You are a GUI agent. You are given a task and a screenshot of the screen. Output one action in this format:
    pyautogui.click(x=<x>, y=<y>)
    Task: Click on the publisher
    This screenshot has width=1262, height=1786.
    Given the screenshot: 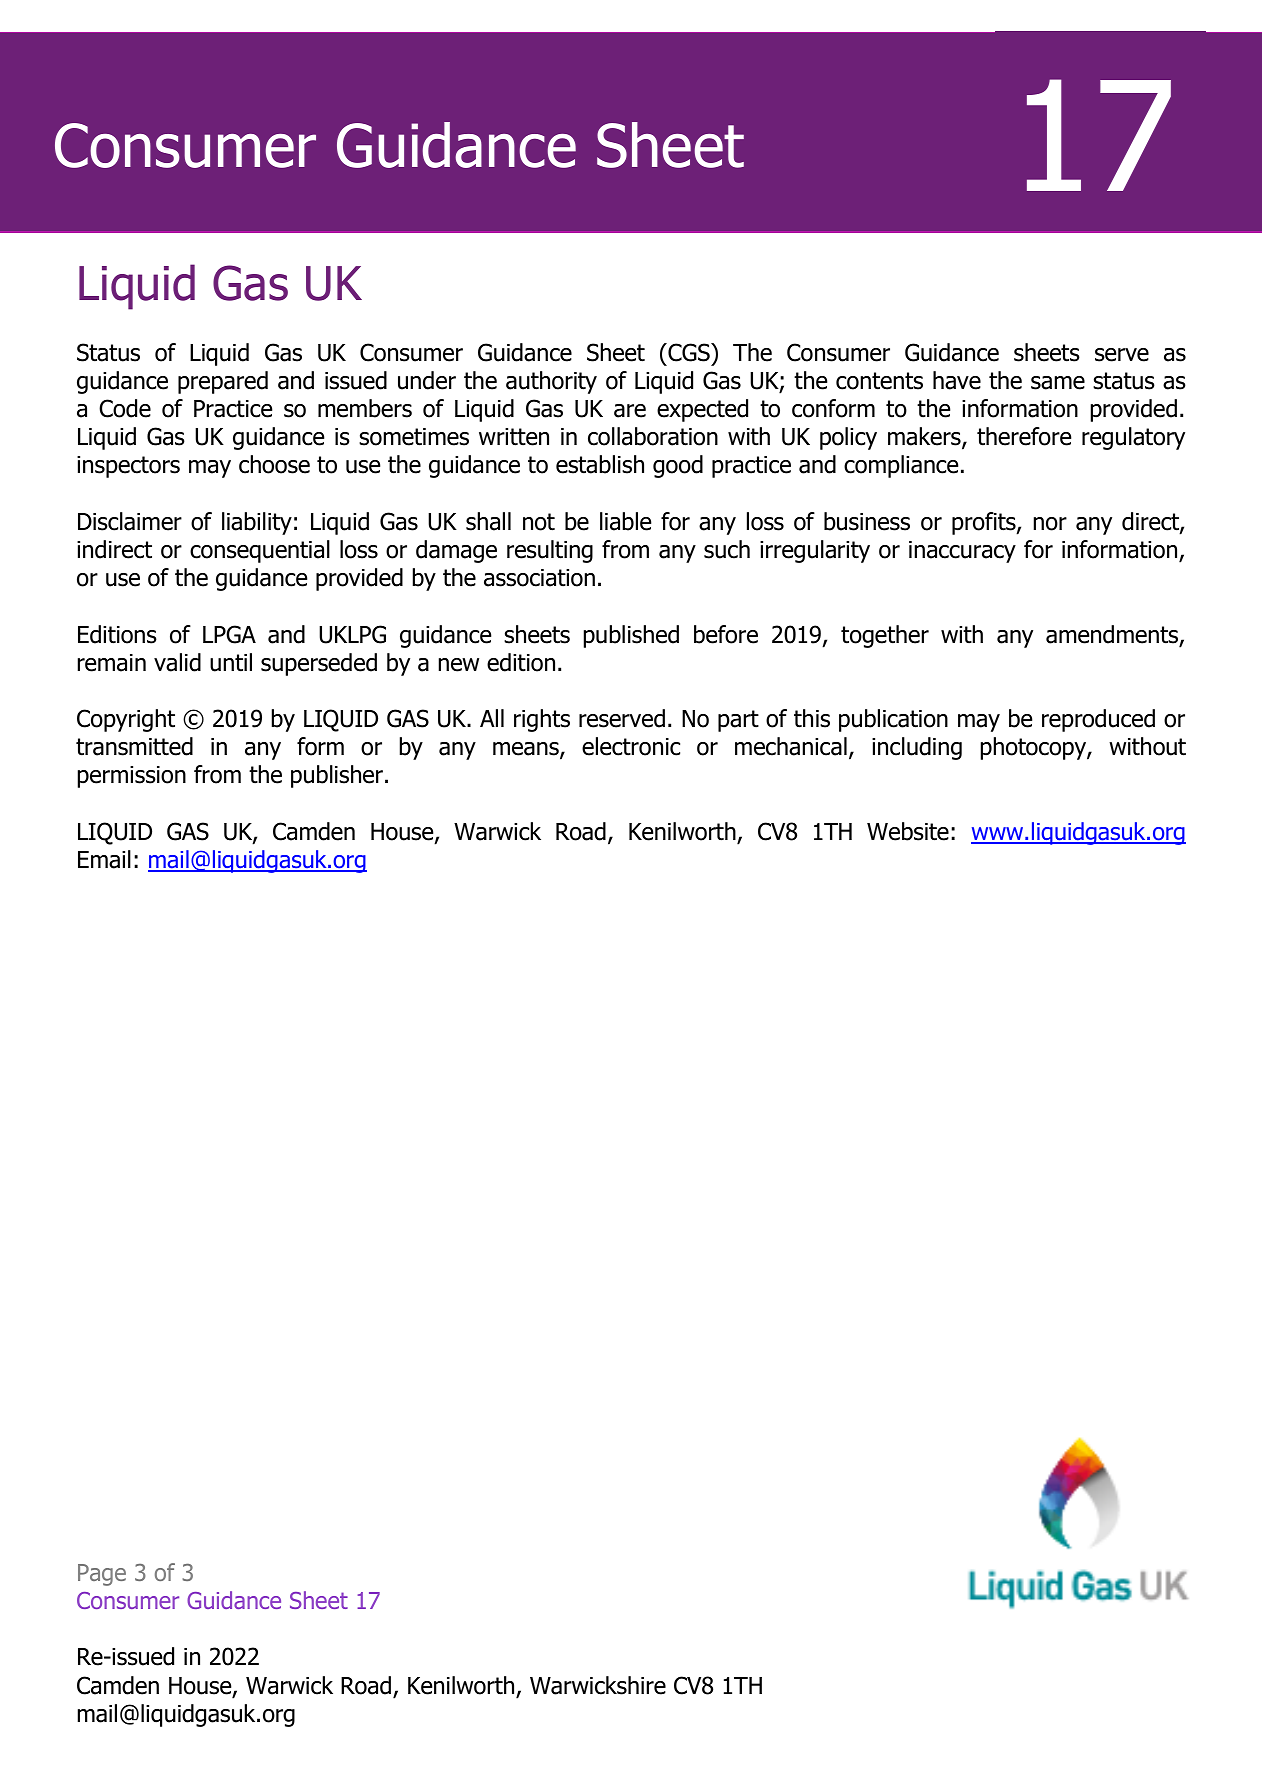 What is the action you would take?
    pyautogui.click(x=337, y=776)
